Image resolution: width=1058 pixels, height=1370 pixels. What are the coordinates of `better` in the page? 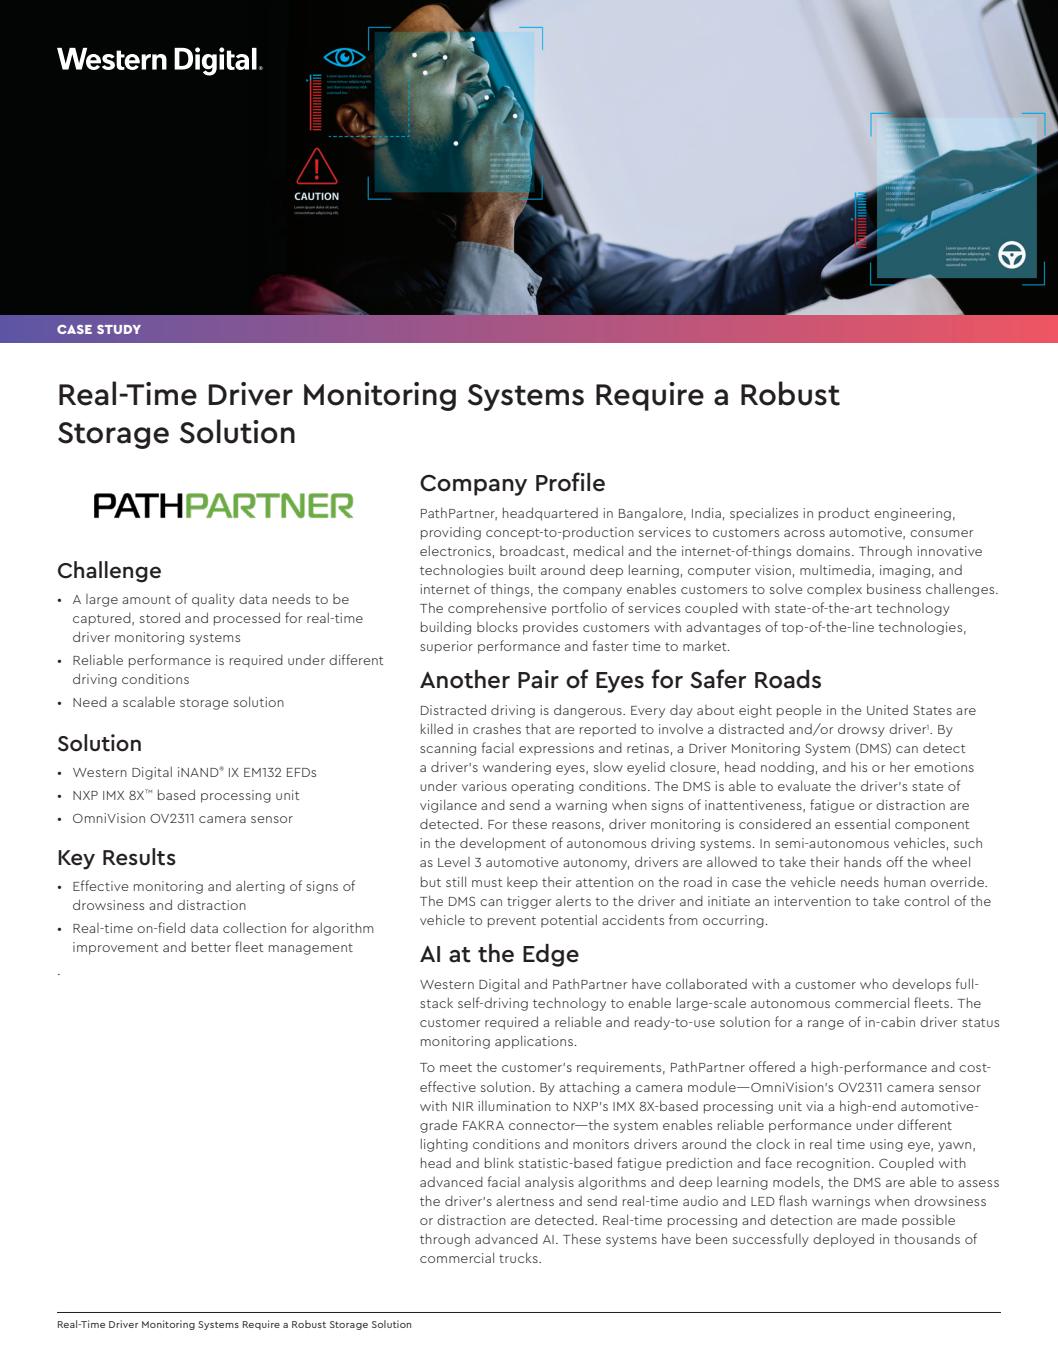 It's located at (211, 946).
